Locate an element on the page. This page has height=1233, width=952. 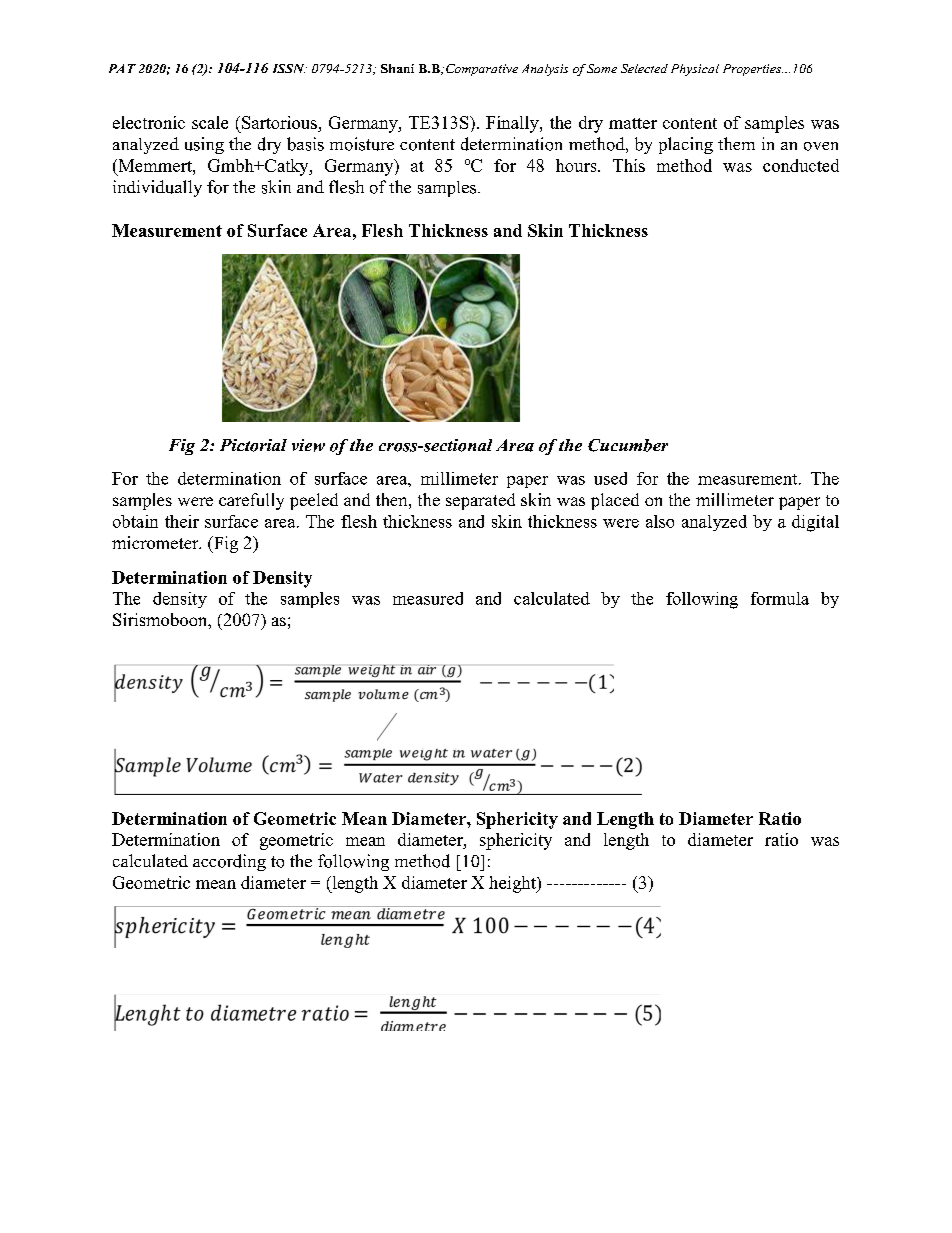
formula is located at coordinates (780, 598).
